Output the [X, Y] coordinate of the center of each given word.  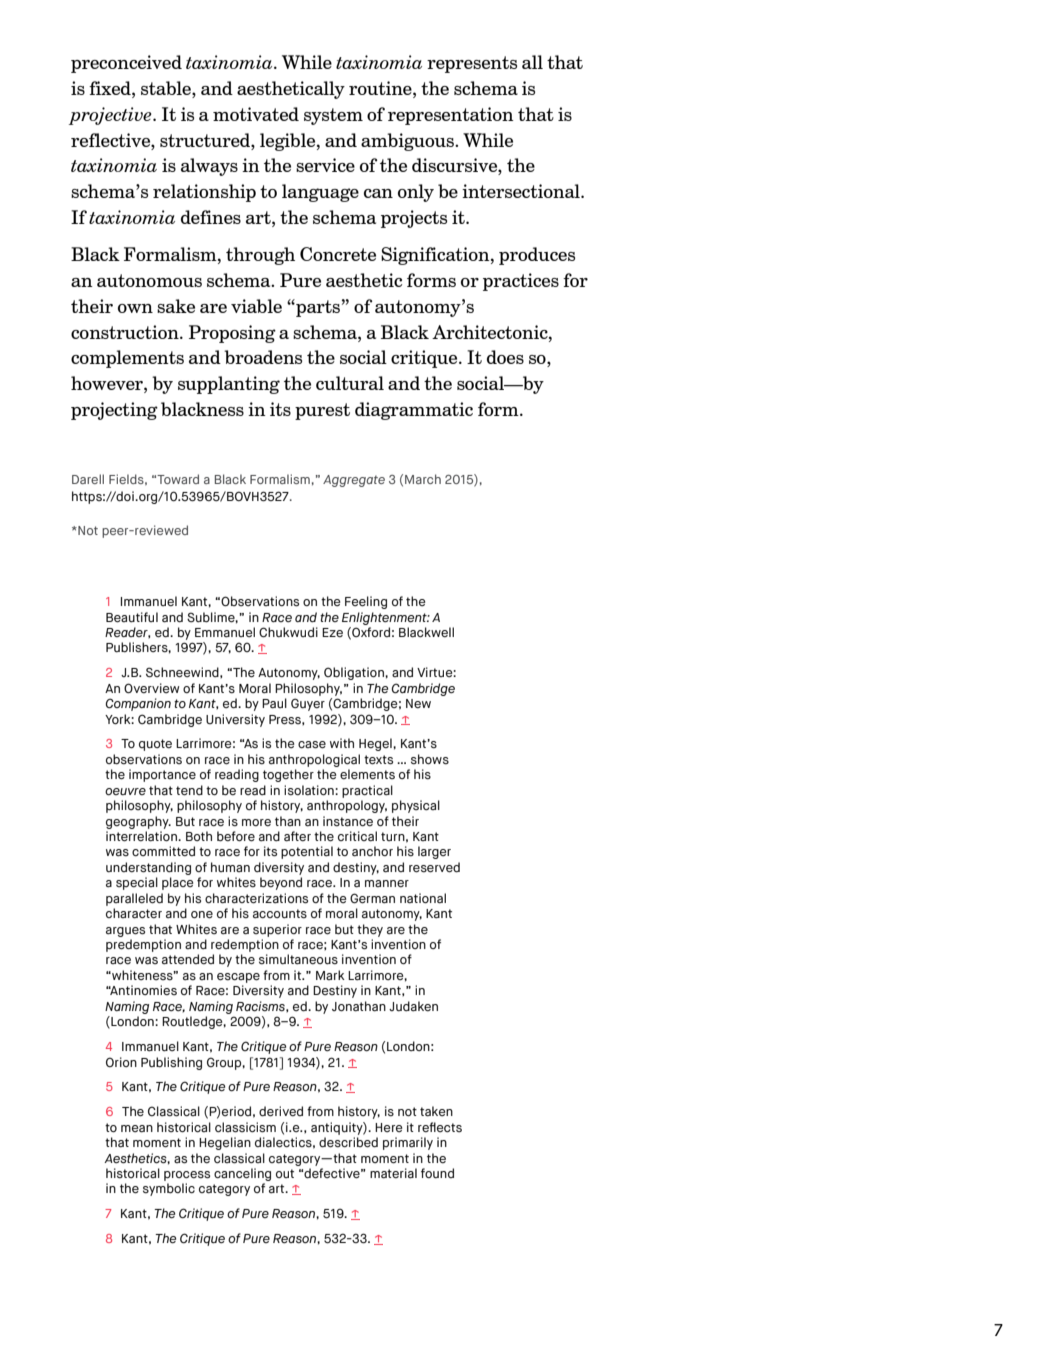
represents [472, 64]
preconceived [126, 64]
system [333, 116]
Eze [332, 632]
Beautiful [132, 617]
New [418, 703]
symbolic [169, 1189]
